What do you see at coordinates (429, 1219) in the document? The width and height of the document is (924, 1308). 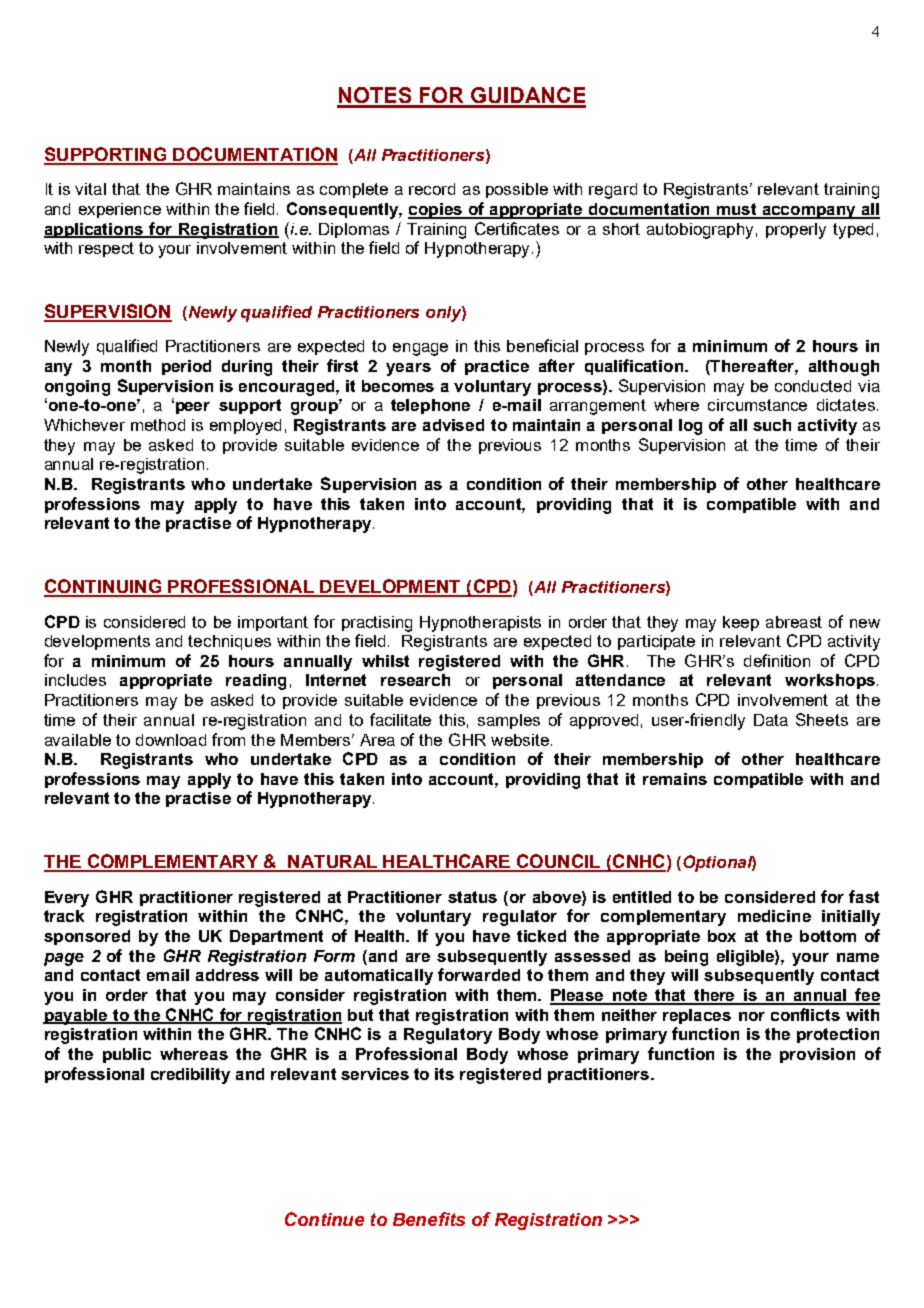 I see `Benefits` at bounding box center [429, 1219].
